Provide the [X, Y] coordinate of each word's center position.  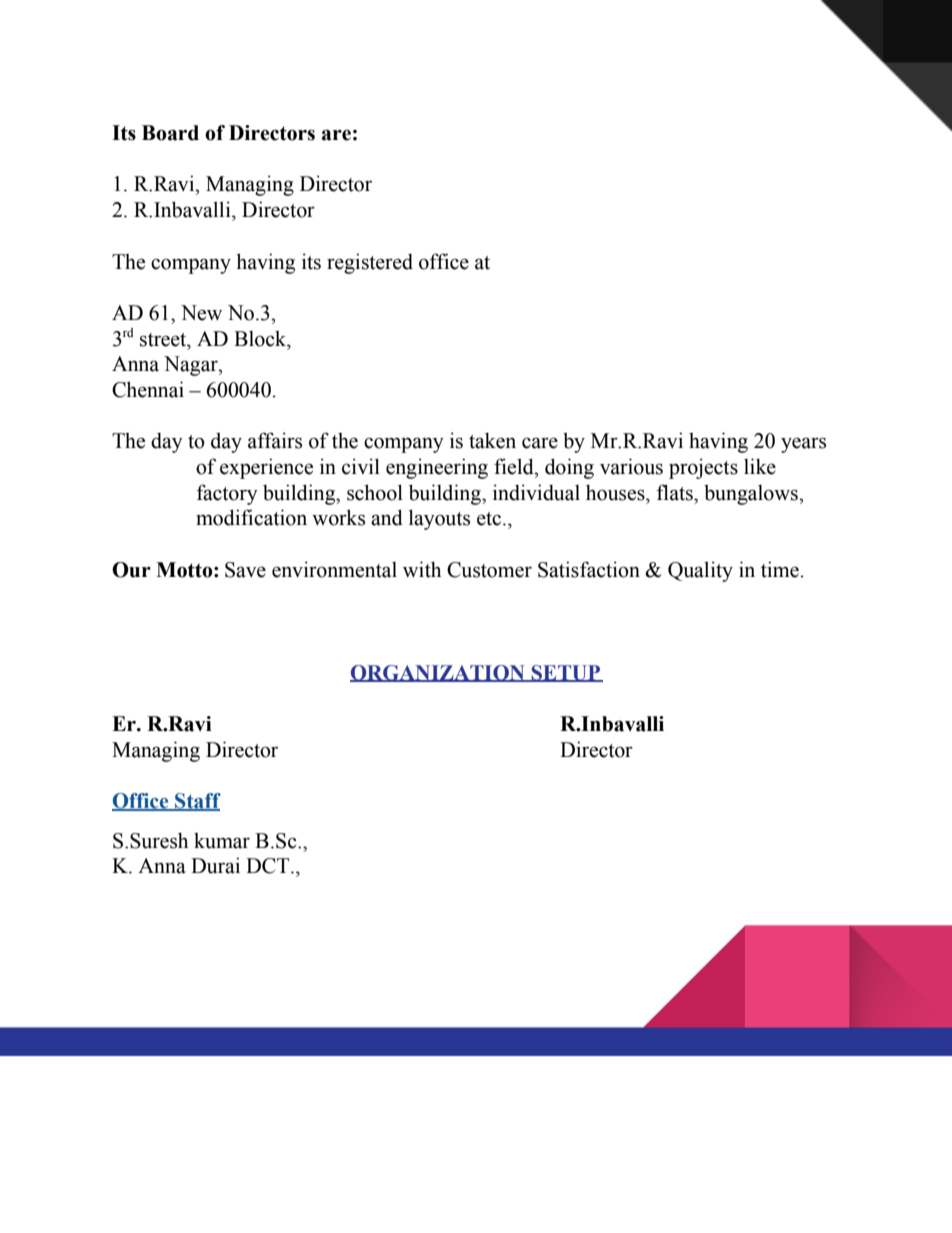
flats [676, 492]
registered [370, 263]
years [803, 445]
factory [227, 494]
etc [490, 519]
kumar [222, 841]
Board [170, 133]
